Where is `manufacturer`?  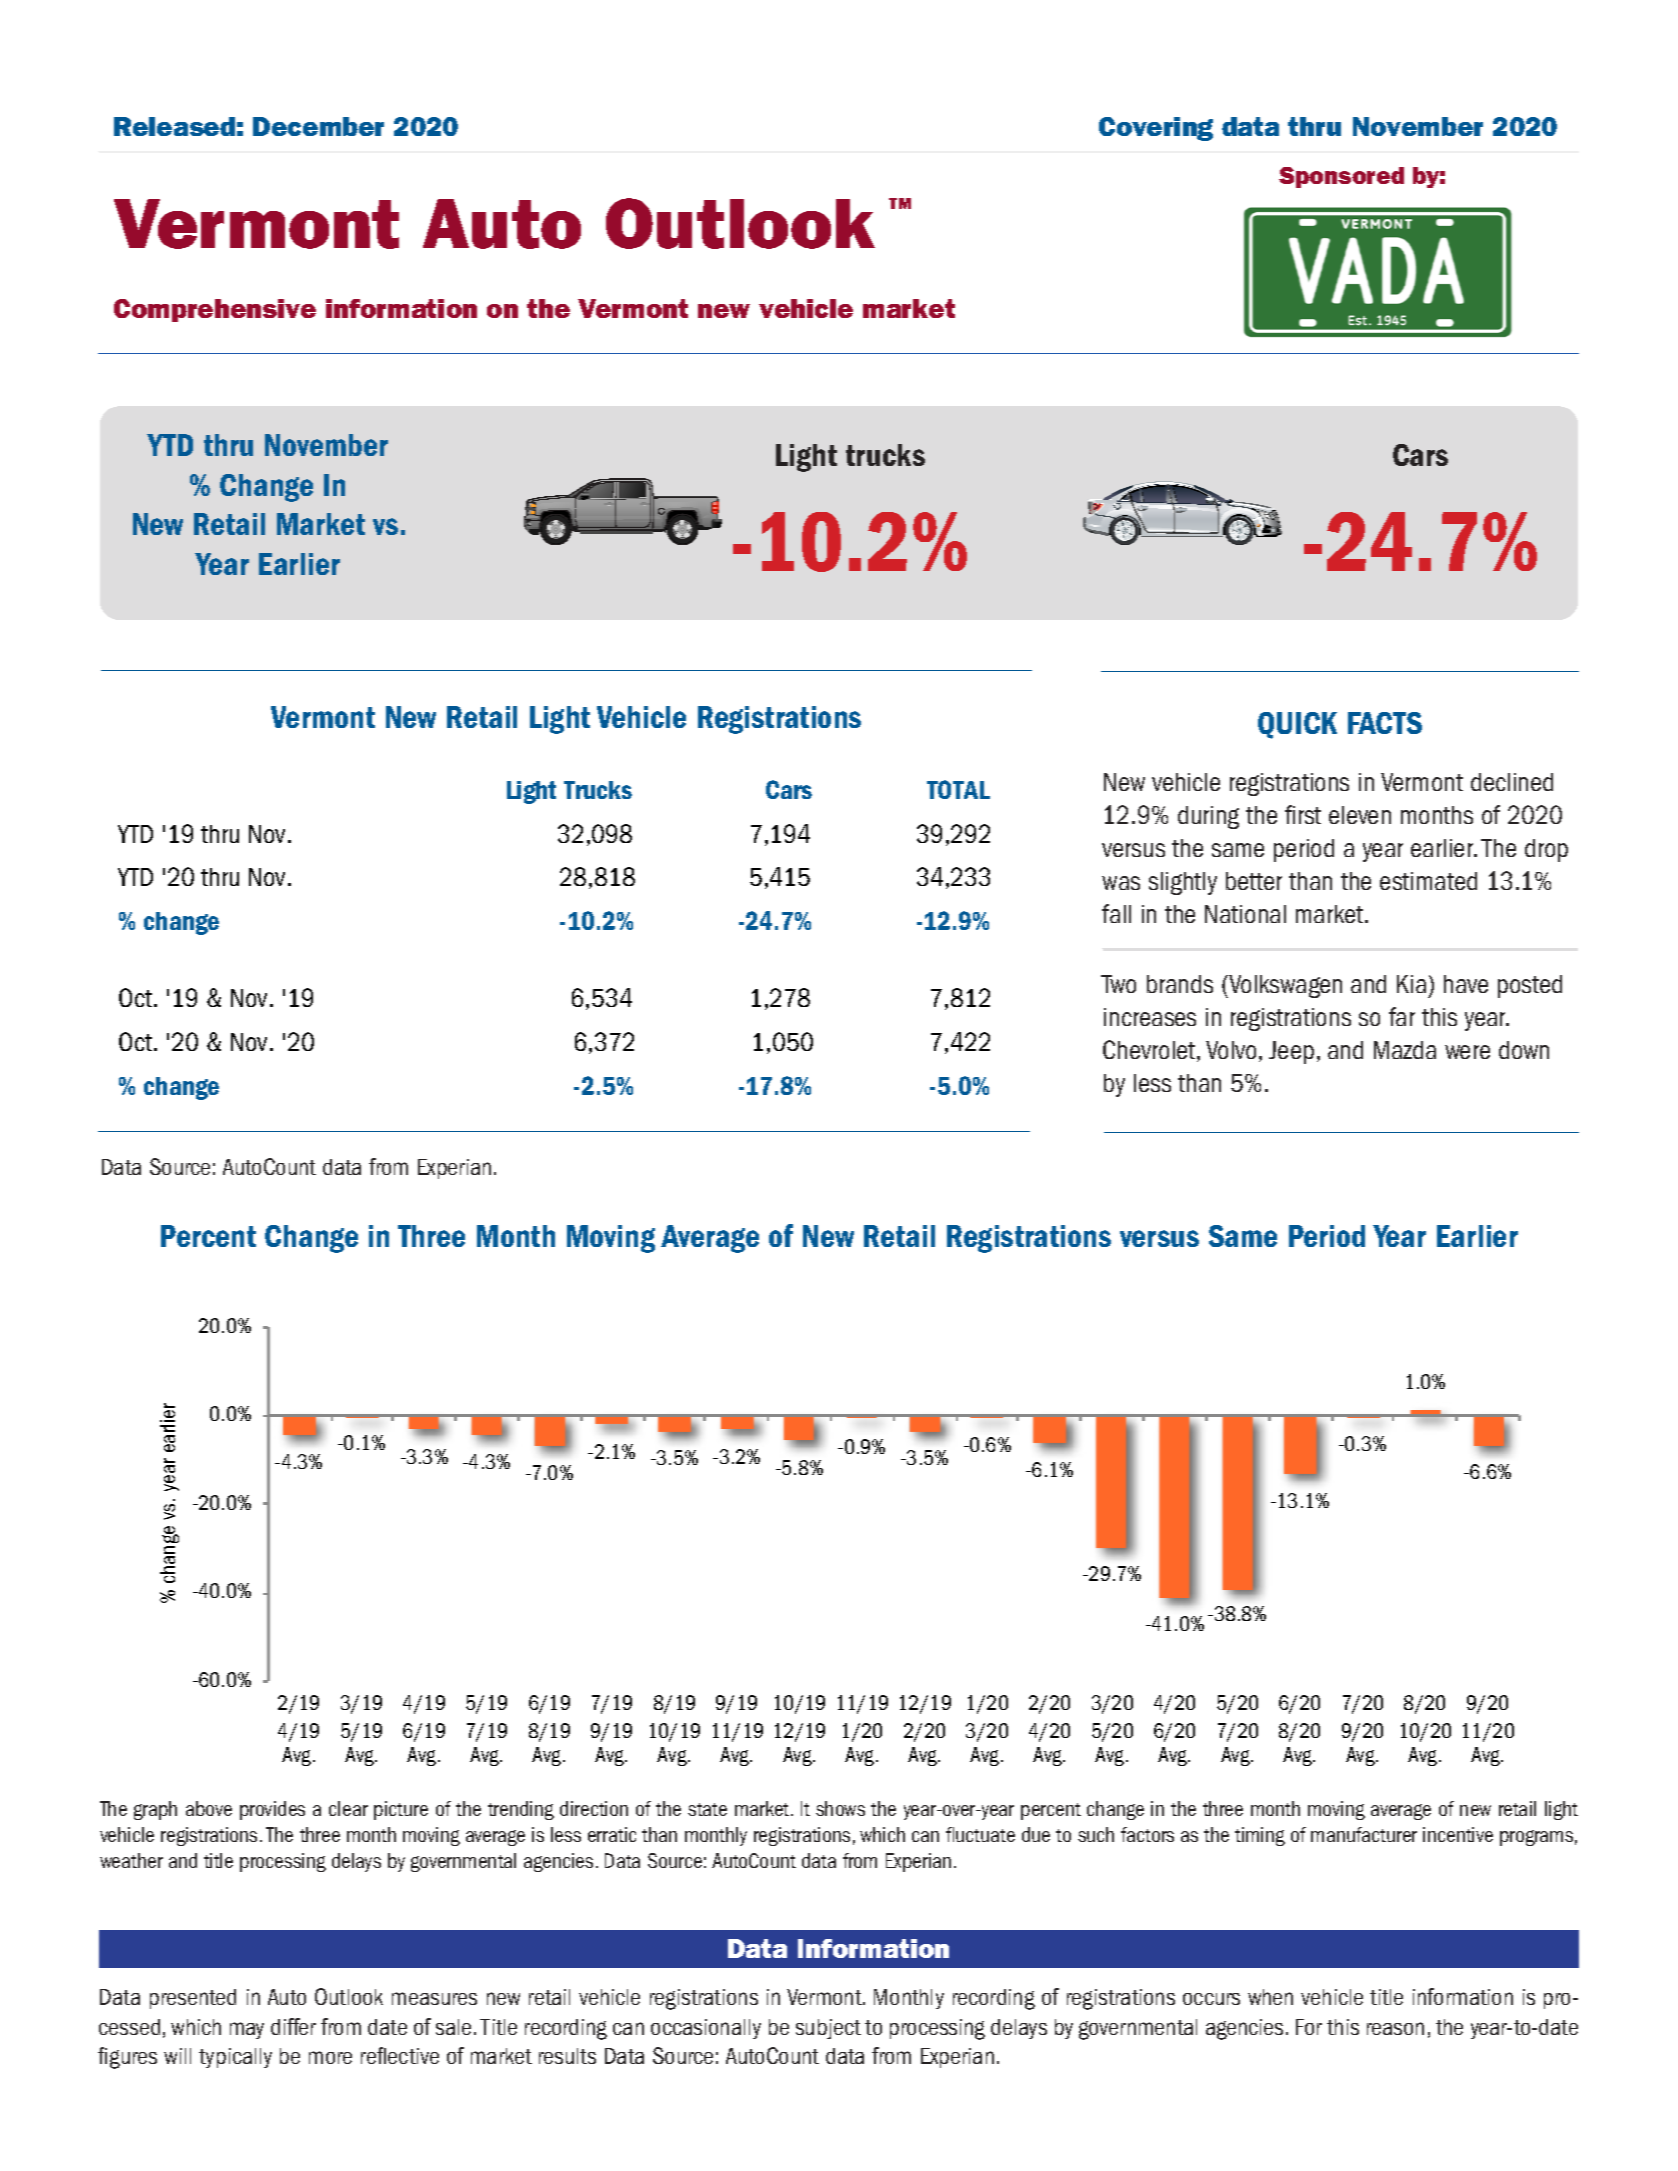
manufacturer is located at coordinates (1364, 1834).
